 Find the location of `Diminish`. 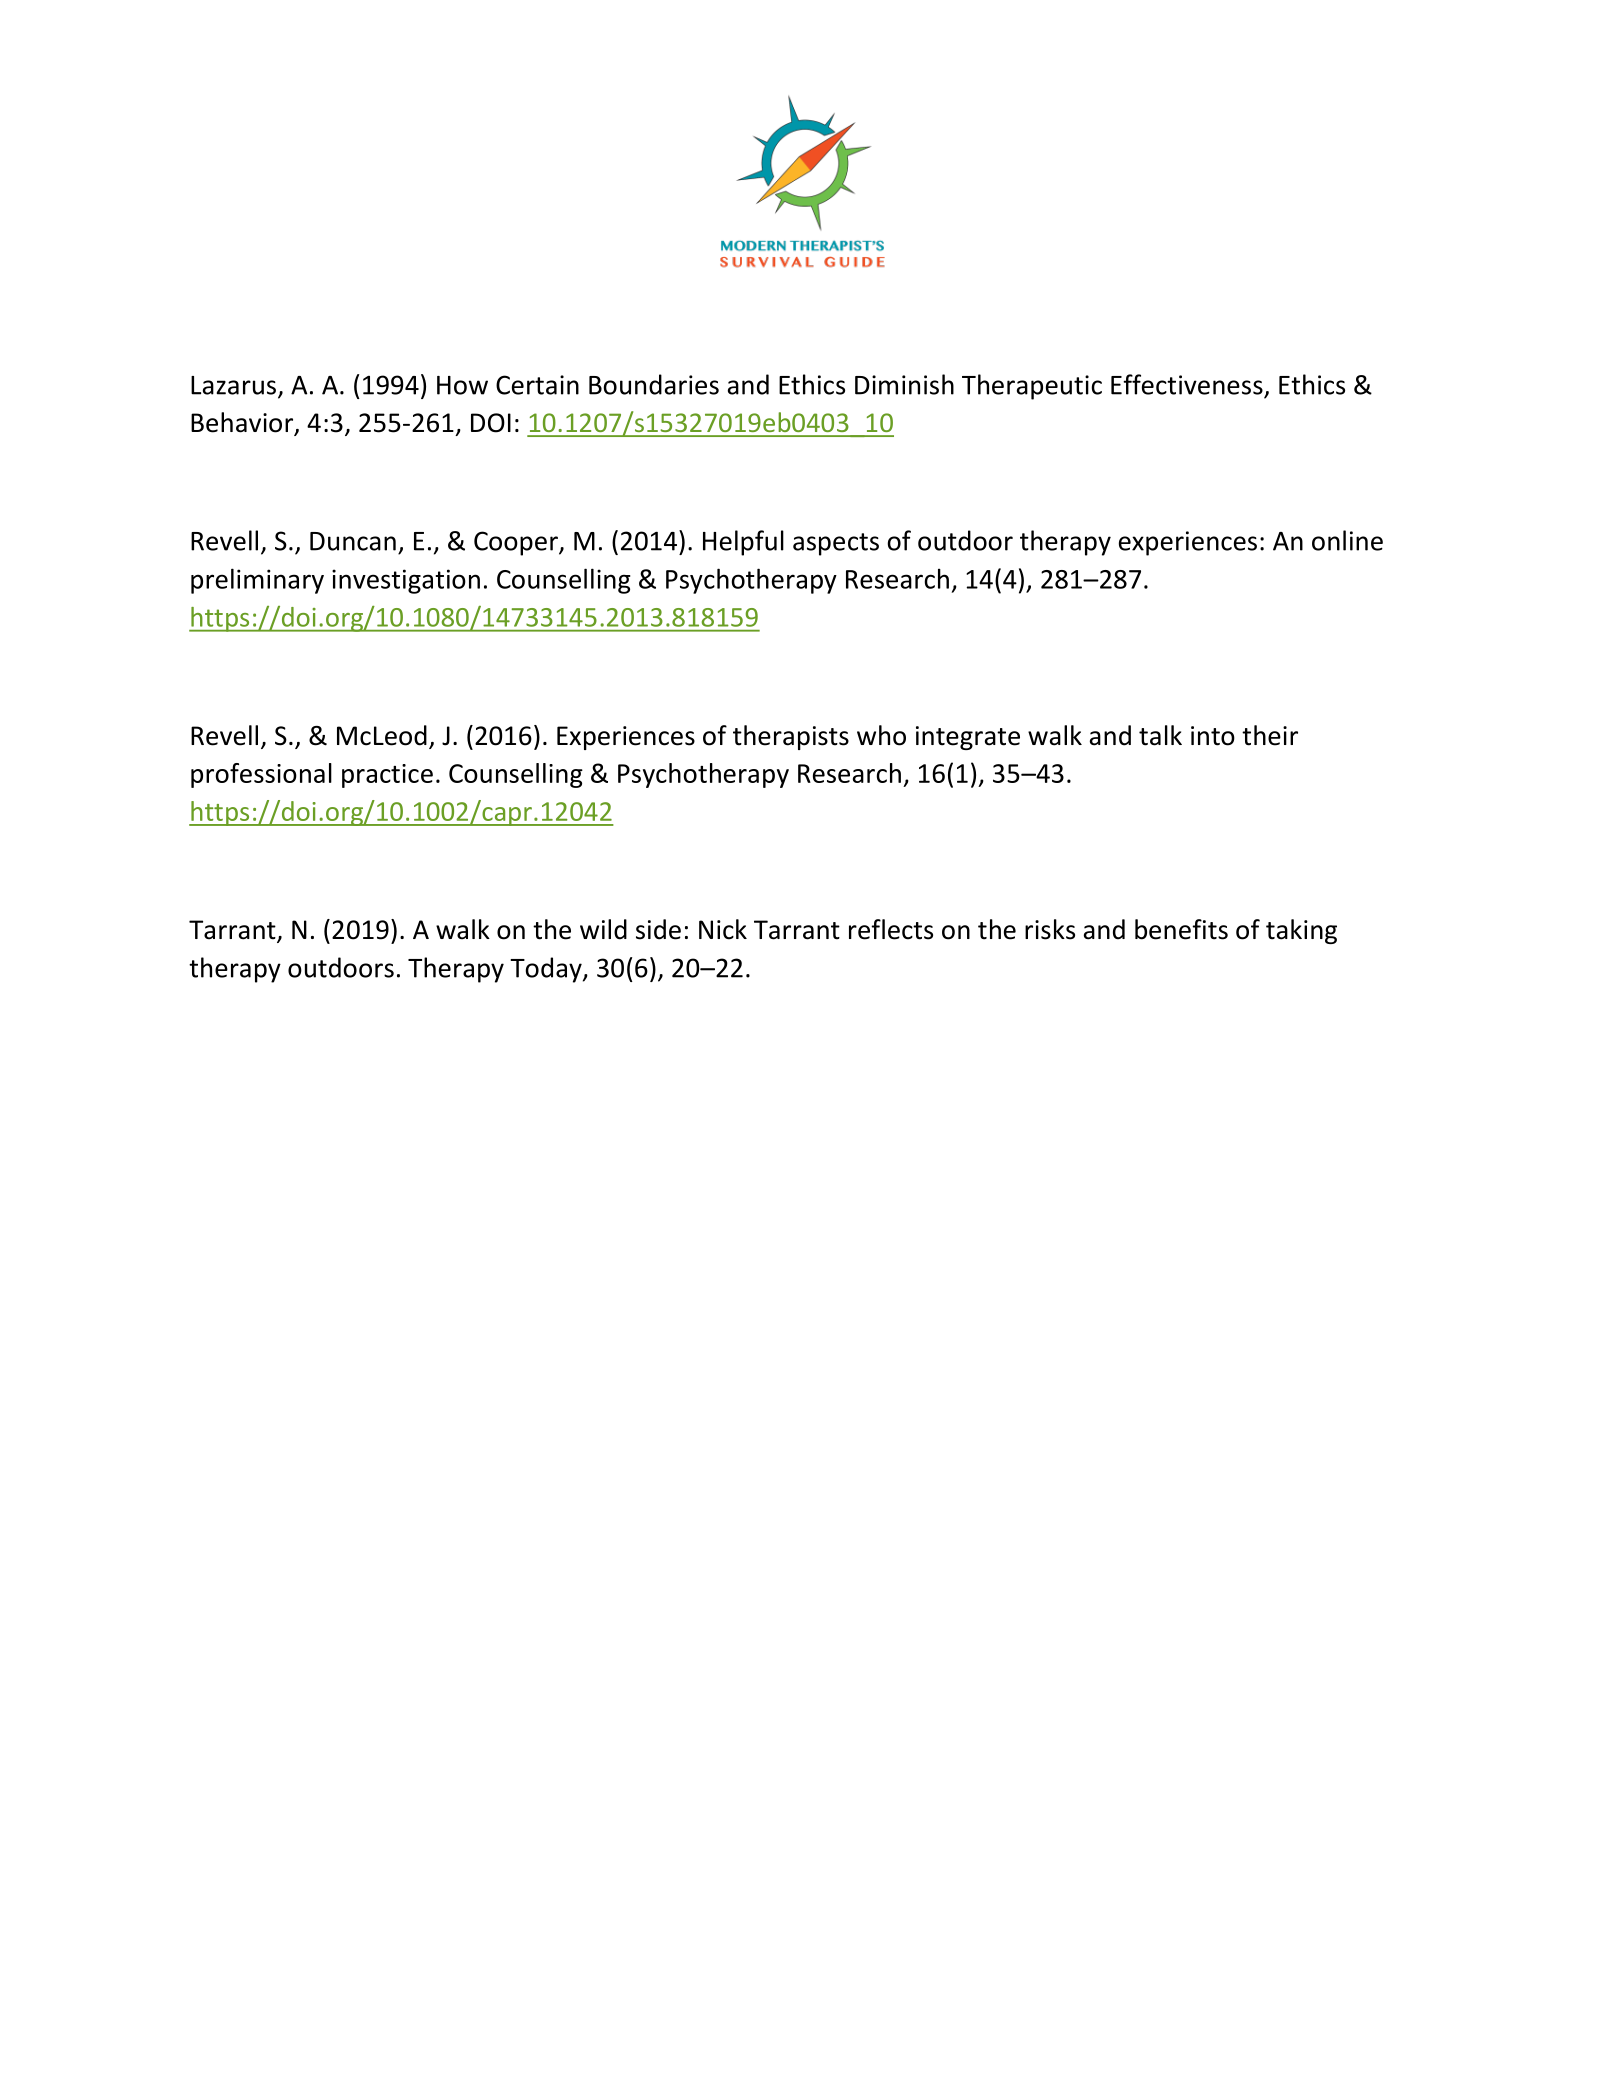

Diminish is located at coordinates (904, 384).
